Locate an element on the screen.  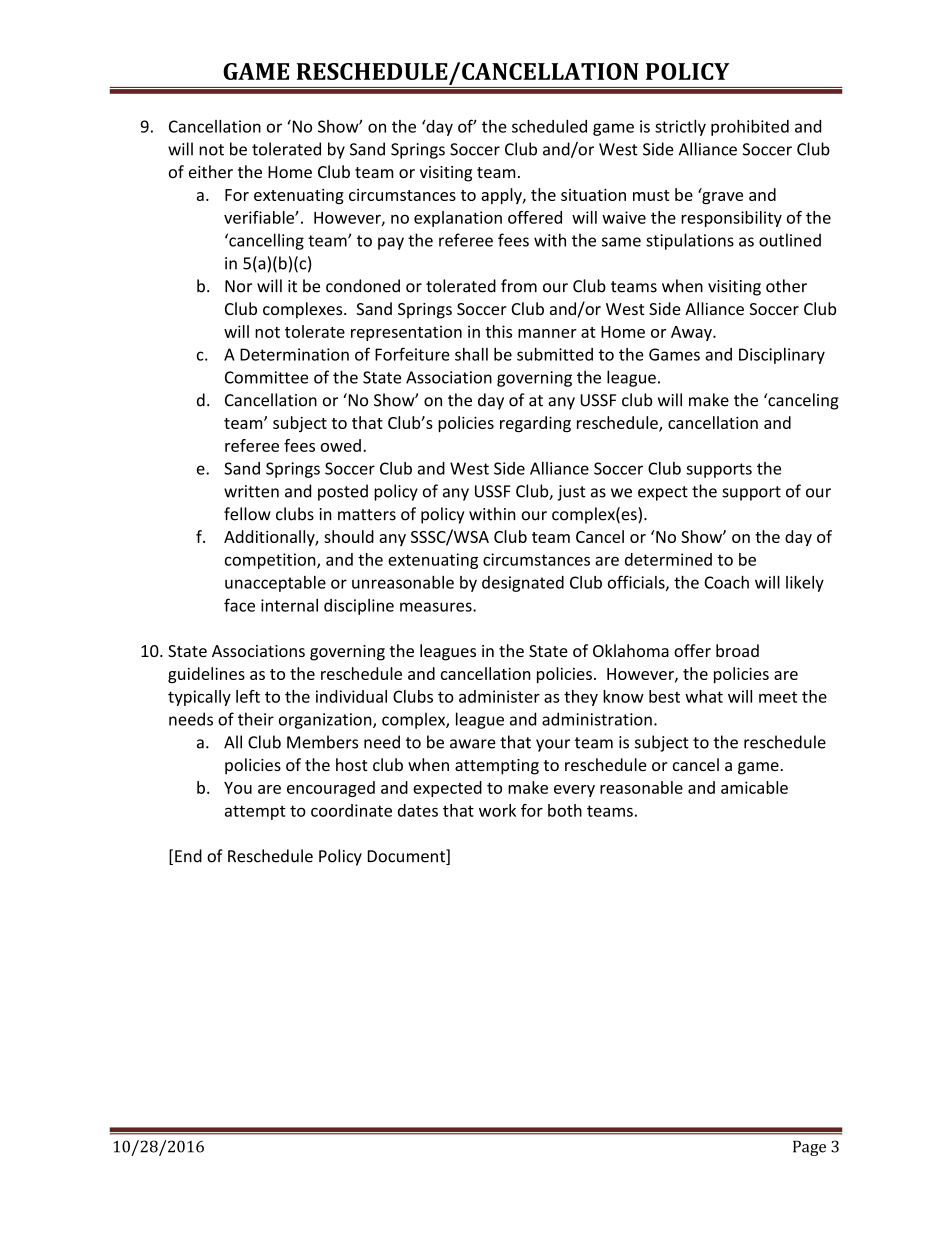
Nor is located at coordinates (238, 286).
